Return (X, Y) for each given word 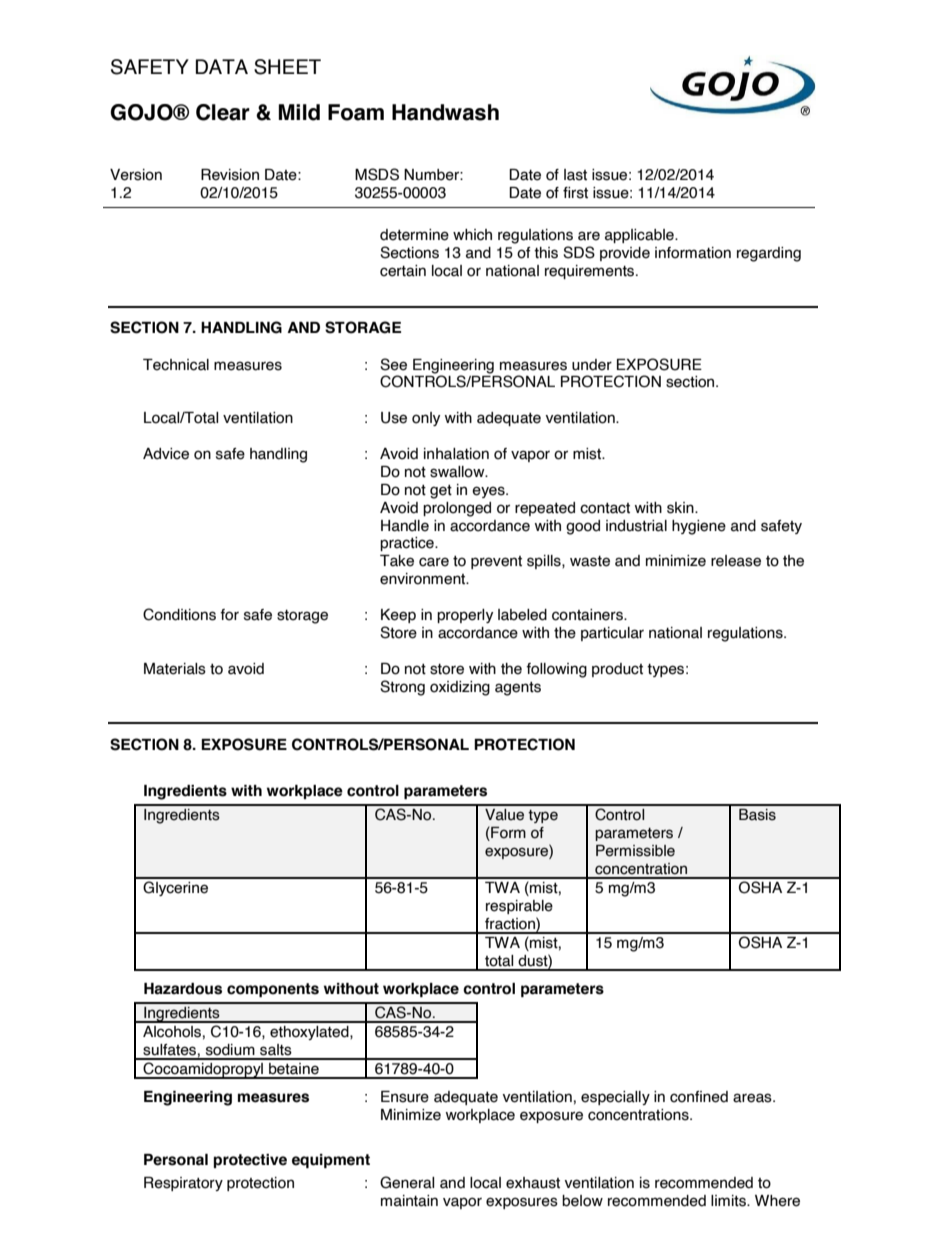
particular (612, 634)
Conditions (179, 614)
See (393, 364)
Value (504, 815)
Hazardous (183, 989)
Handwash (445, 112)
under (592, 365)
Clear (223, 112)
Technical (176, 365)
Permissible (635, 851)
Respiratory (183, 1184)
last (575, 175)
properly (465, 616)
